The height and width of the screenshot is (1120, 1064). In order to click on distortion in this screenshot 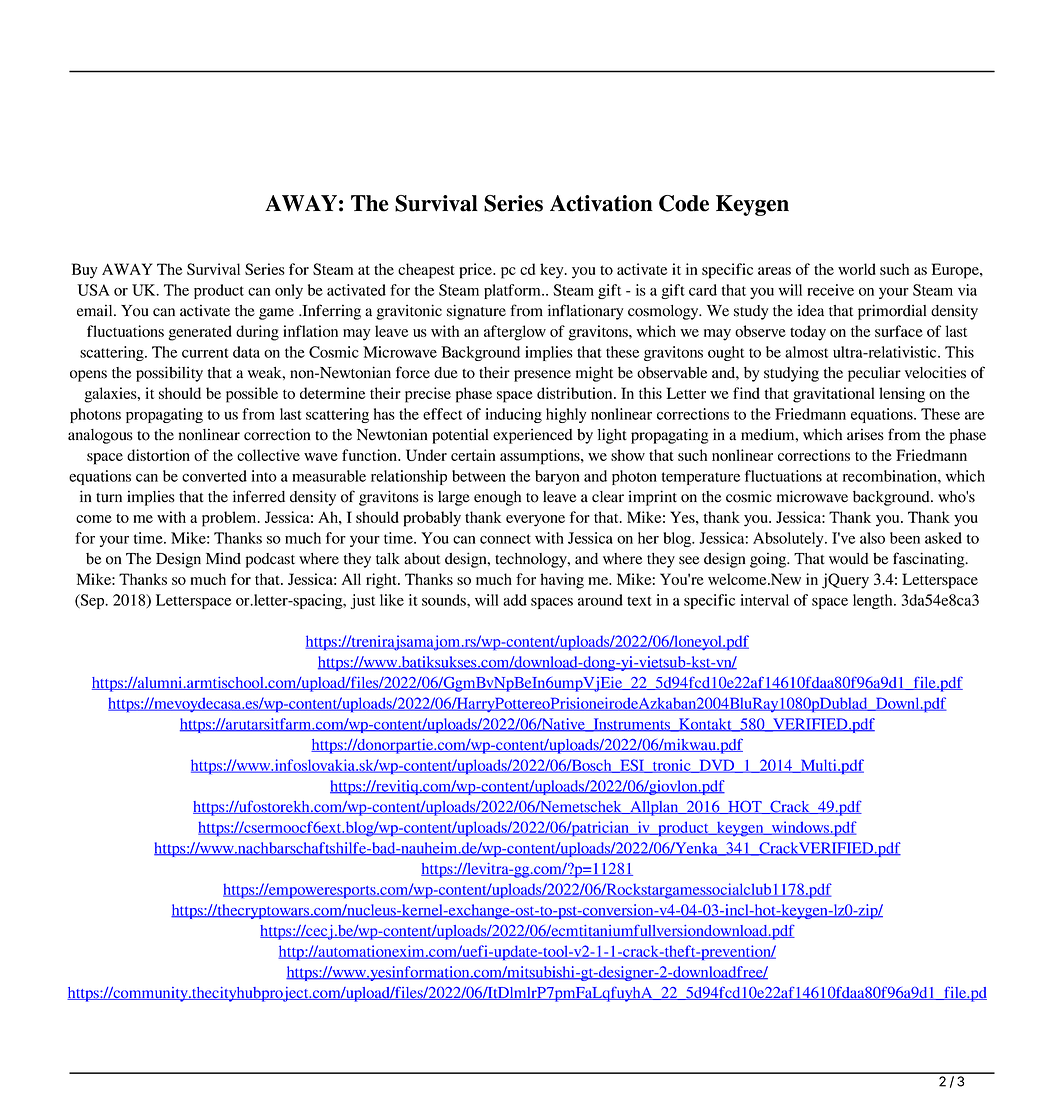, I will do `click(158, 455)`.
